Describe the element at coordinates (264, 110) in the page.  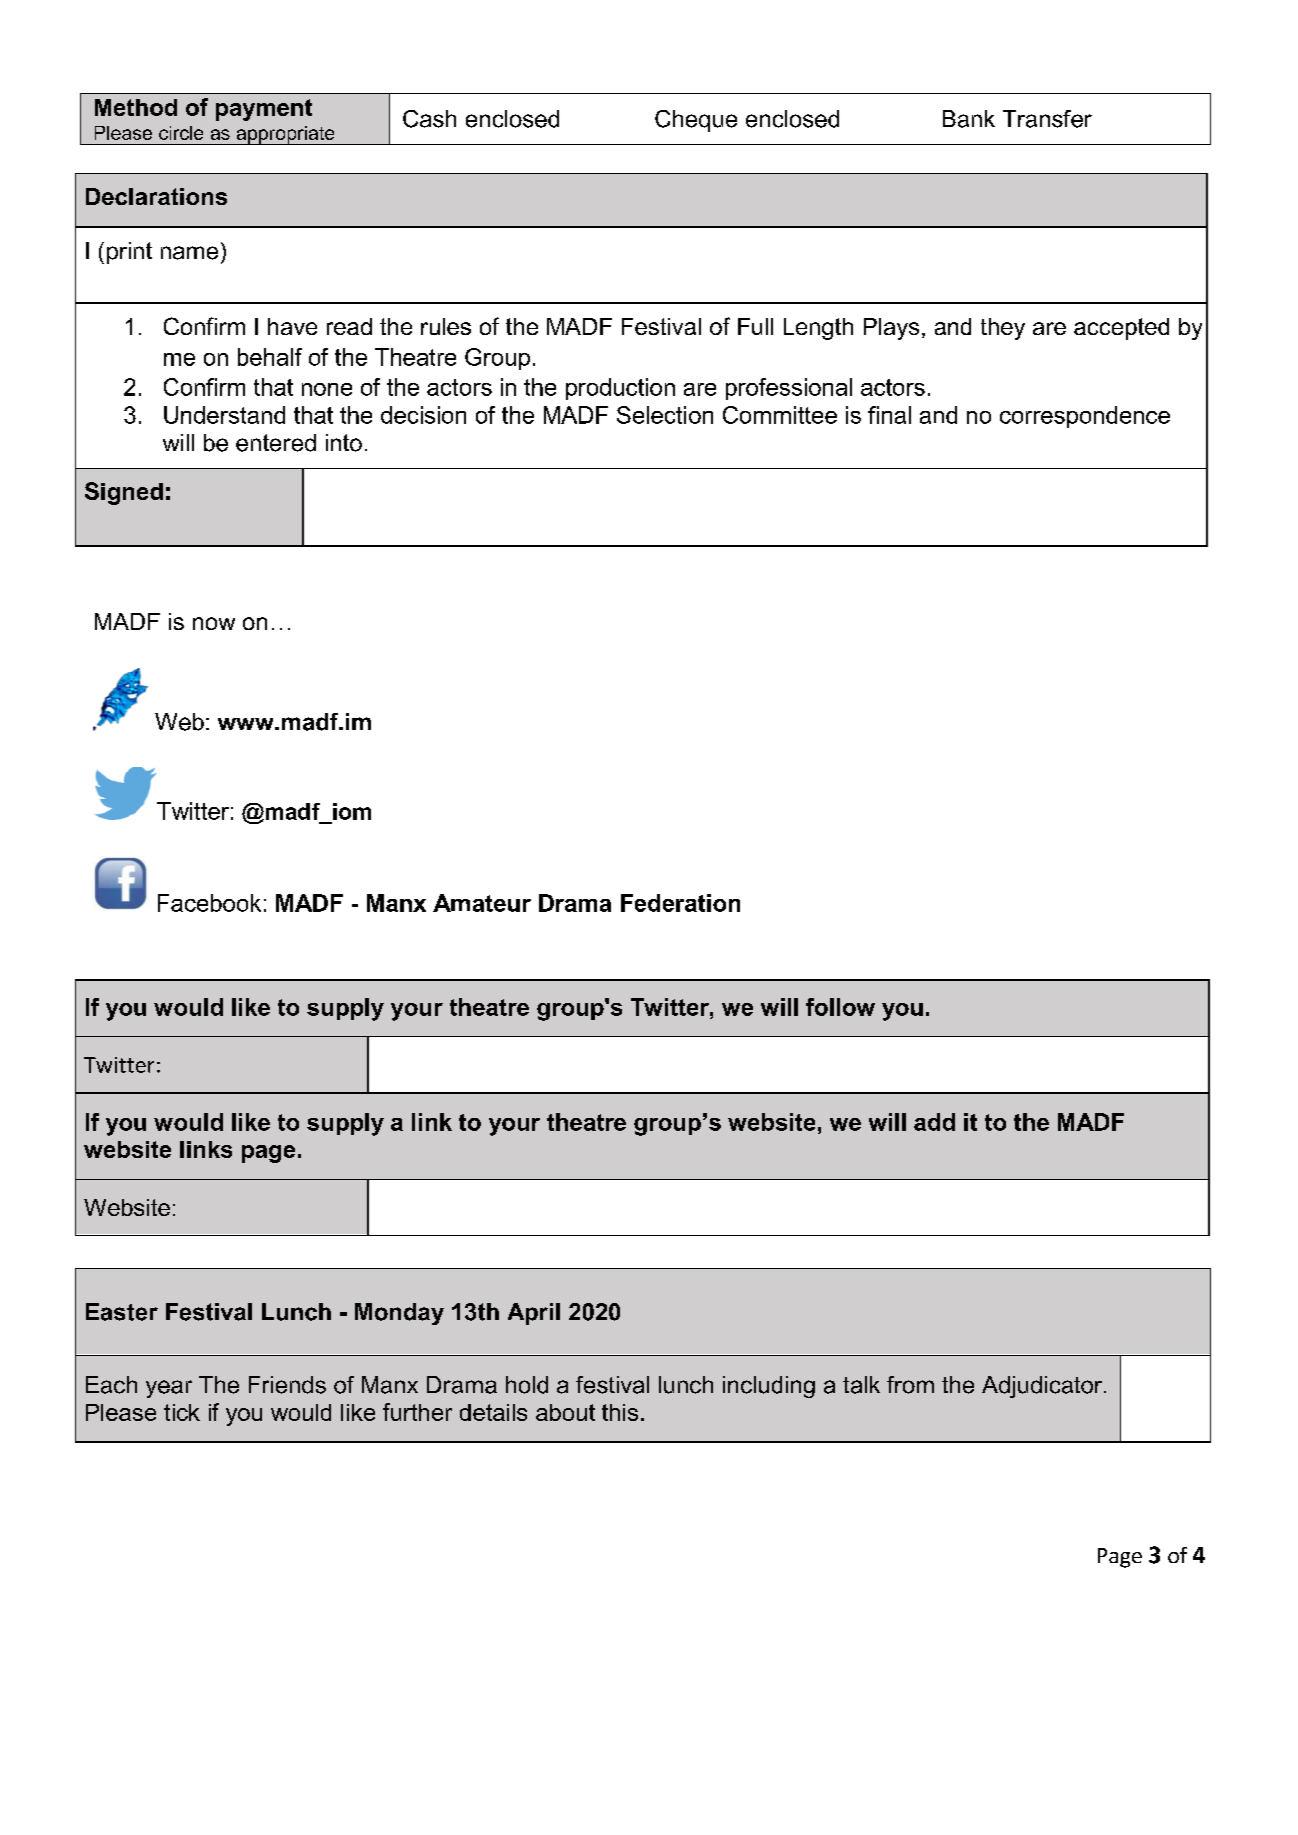
I see `payment` at that location.
